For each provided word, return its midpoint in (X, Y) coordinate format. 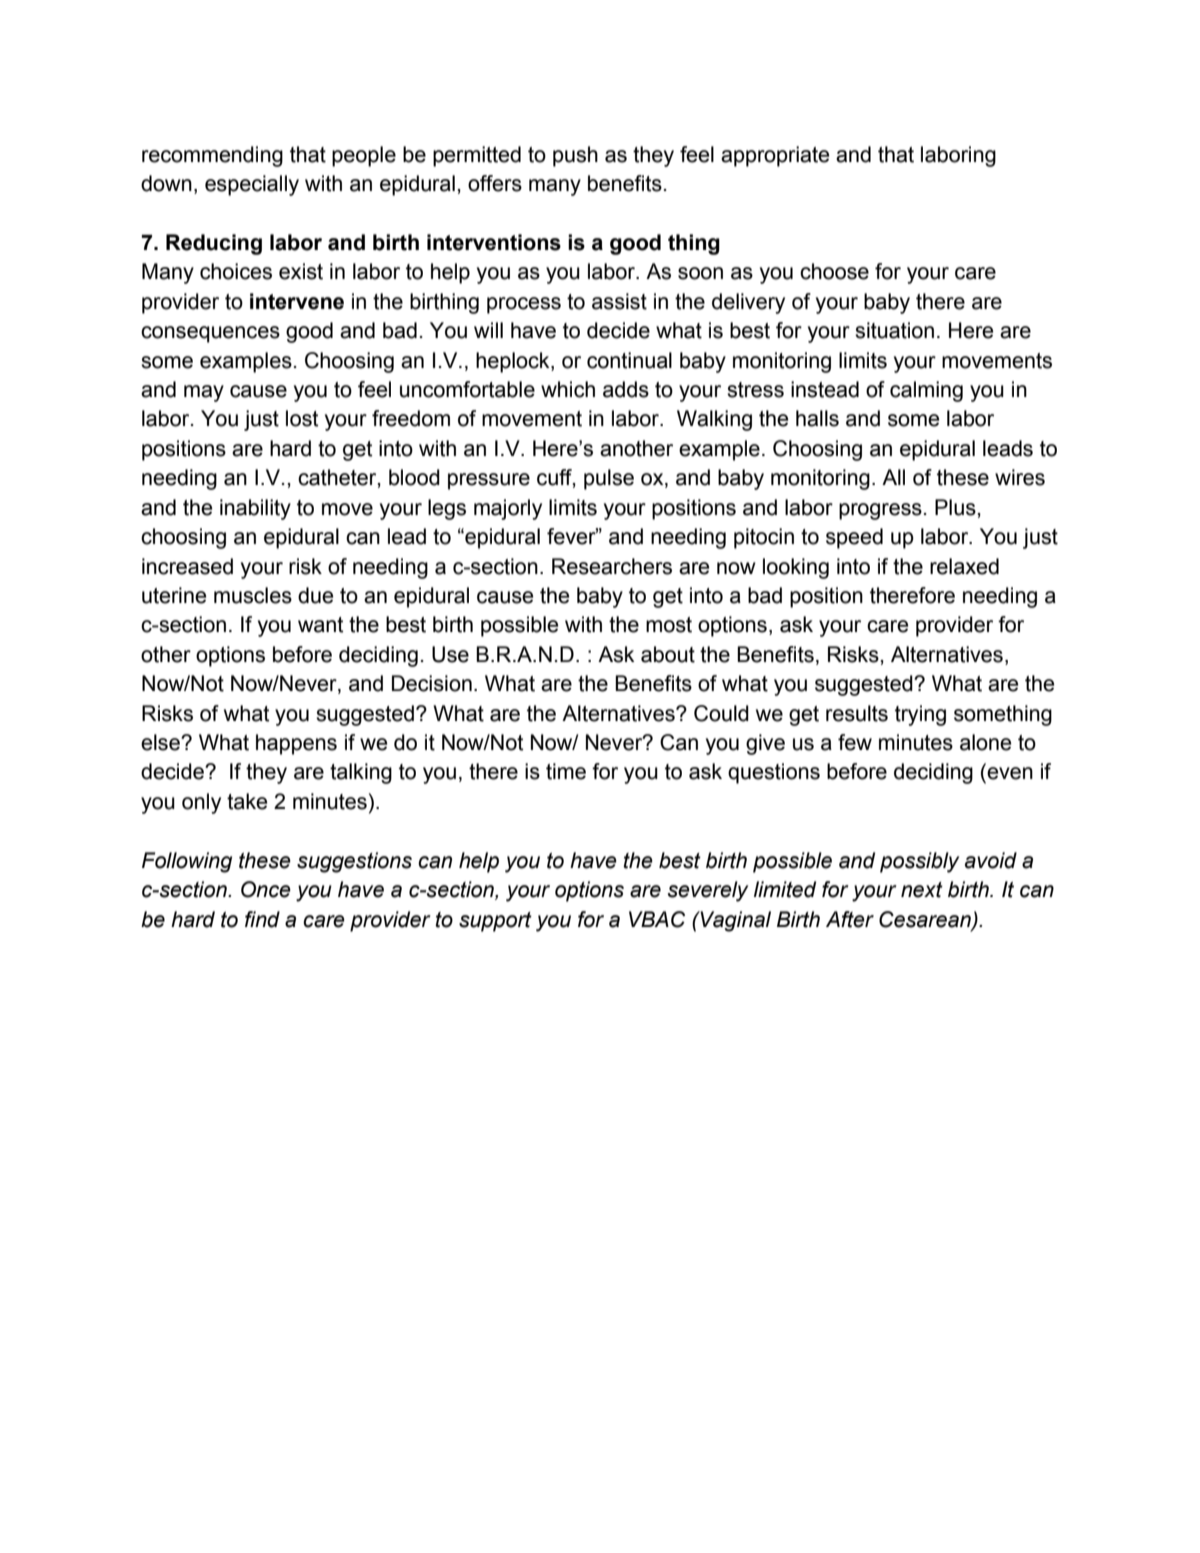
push (575, 156)
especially (252, 185)
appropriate (775, 156)
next (922, 890)
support (495, 922)
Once (266, 889)
